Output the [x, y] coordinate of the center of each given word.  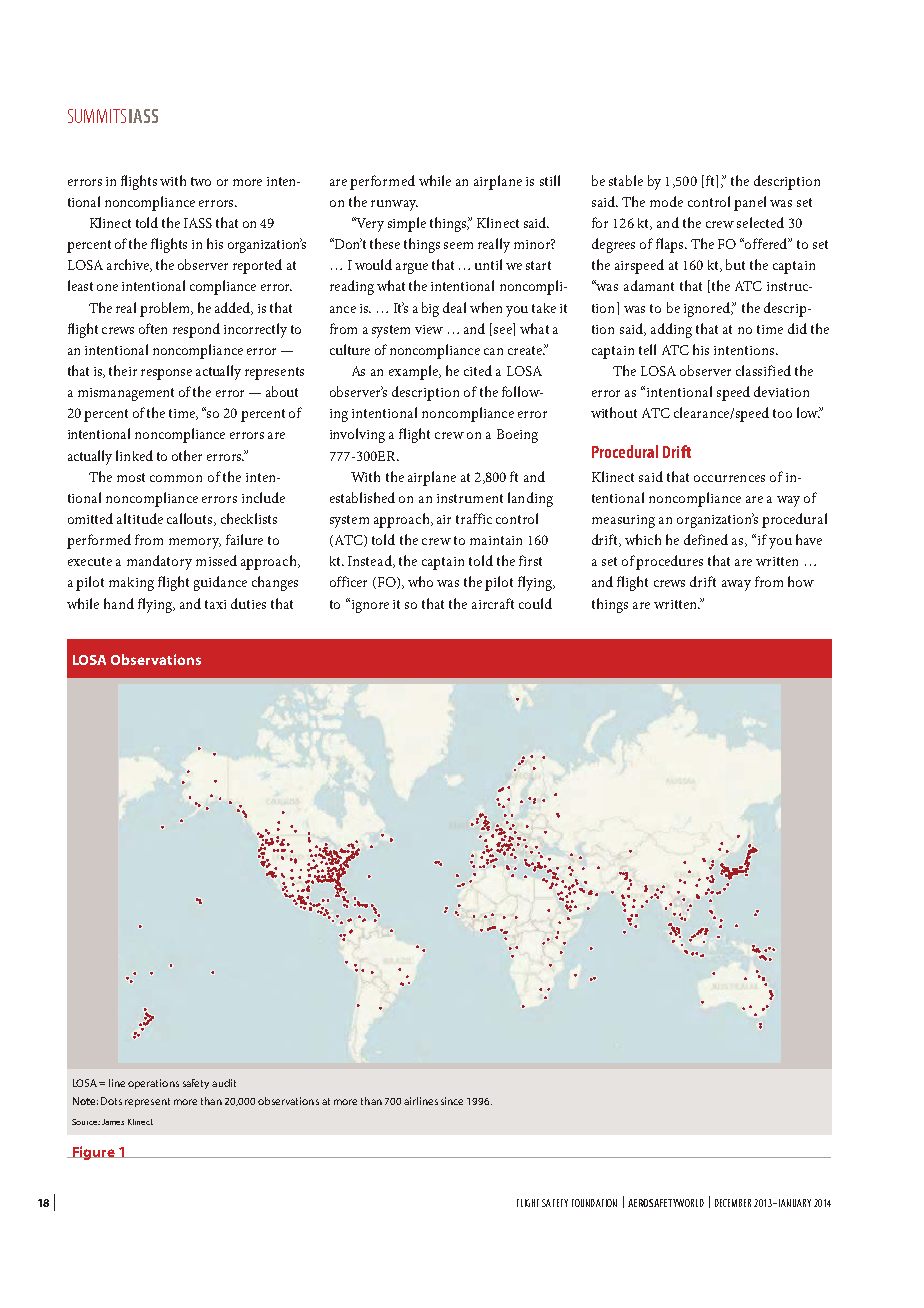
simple [407, 224]
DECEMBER [733, 1203]
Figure [94, 1153]
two [201, 181]
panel [750, 203]
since [452, 1101]
